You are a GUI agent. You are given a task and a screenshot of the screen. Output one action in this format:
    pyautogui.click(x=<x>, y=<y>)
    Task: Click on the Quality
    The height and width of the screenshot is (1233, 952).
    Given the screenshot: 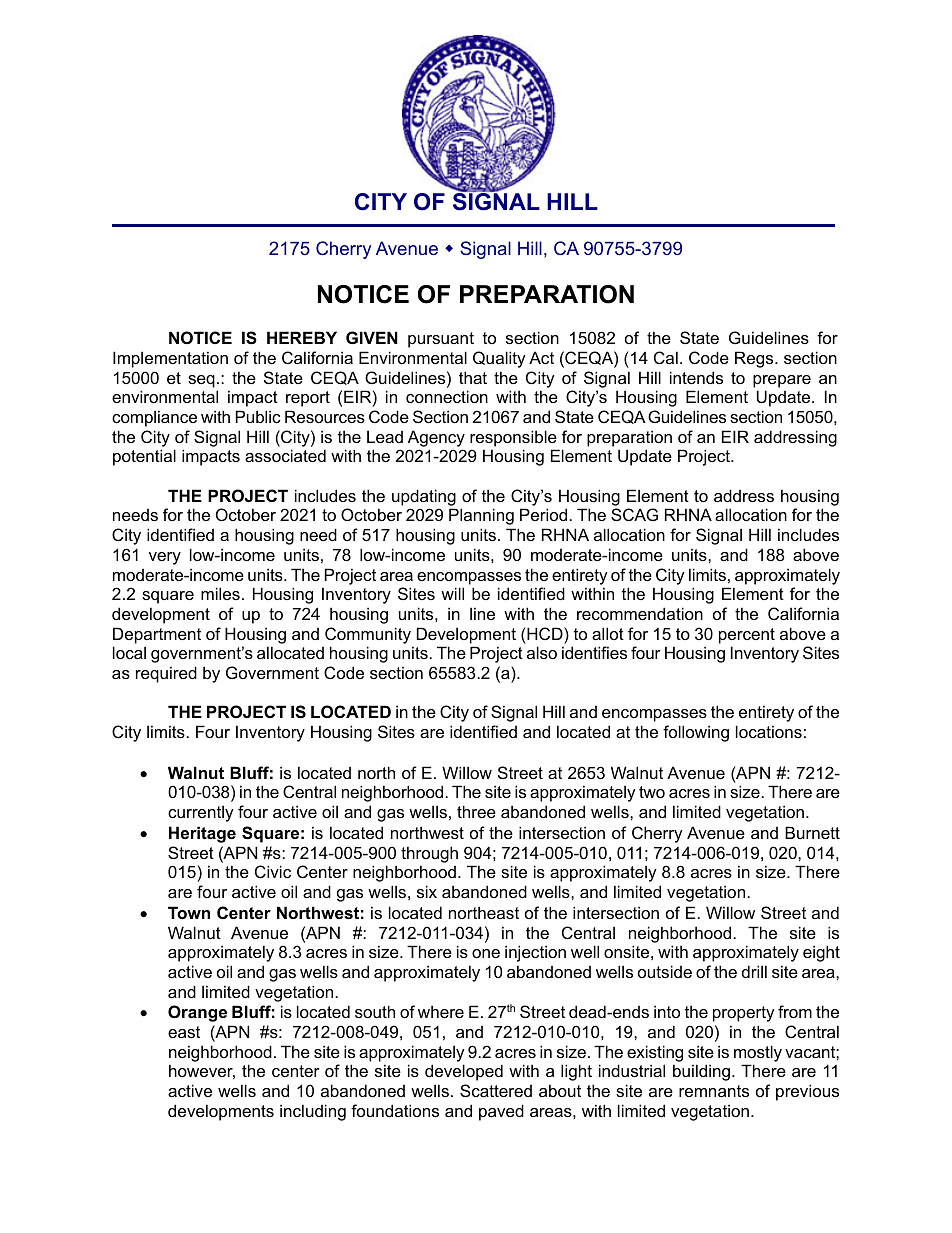 What is the action you would take?
    pyautogui.click(x=499, y=359)
